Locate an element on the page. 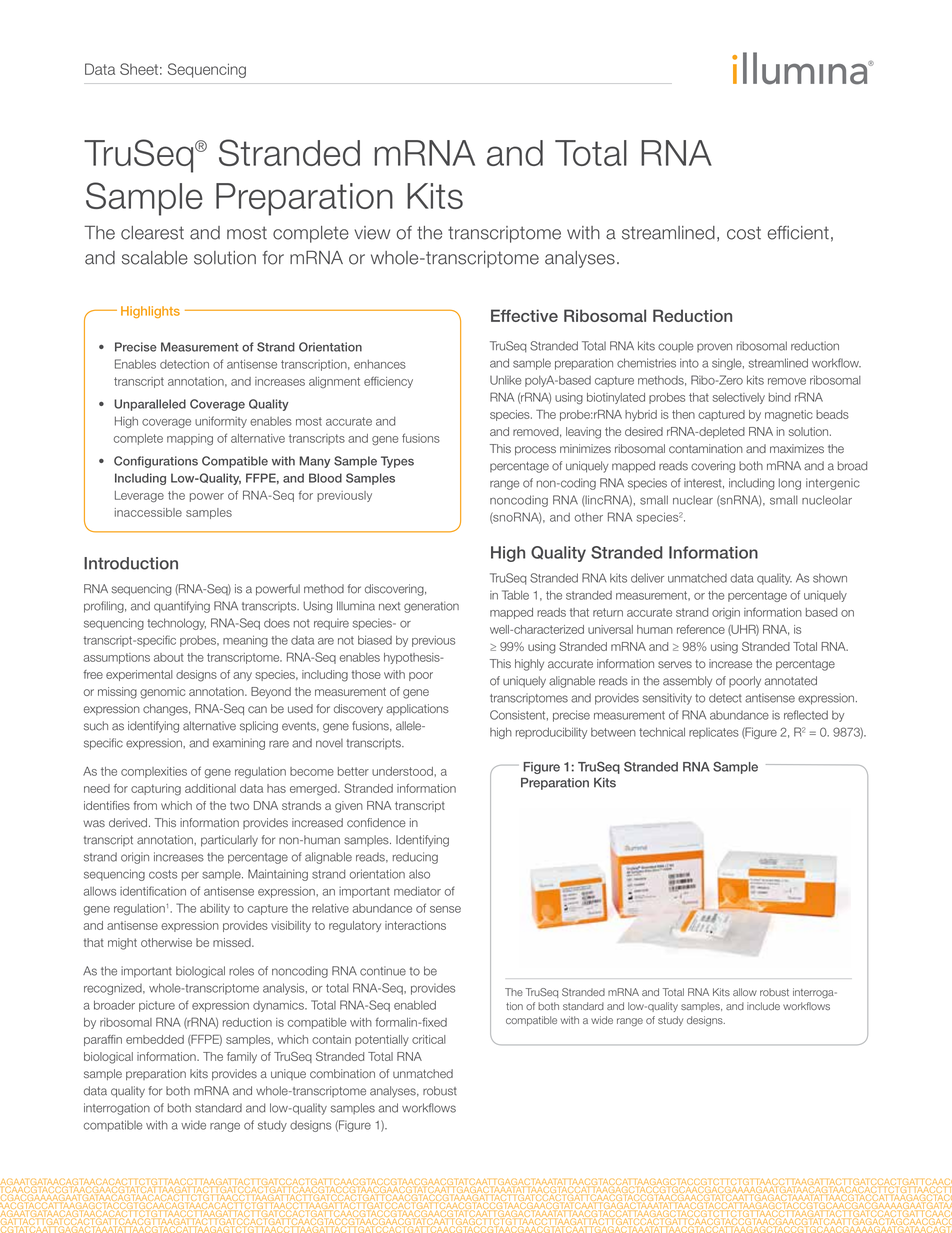 The width and height of the page is (952, 1233). critical is located at coordinates (429, 1039).
